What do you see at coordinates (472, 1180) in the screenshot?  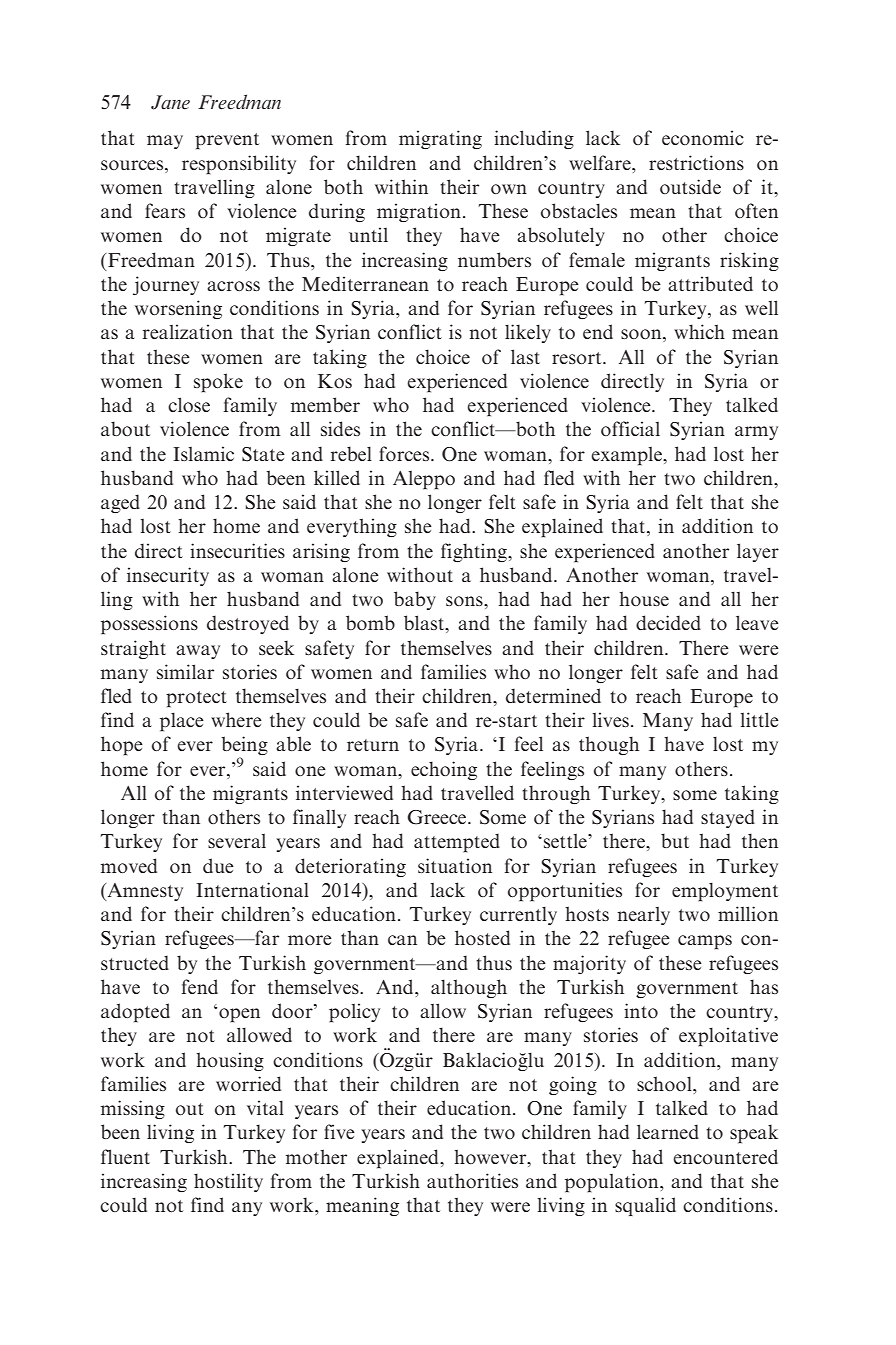 I see `authorities` at bounding box center [472, 1180].
